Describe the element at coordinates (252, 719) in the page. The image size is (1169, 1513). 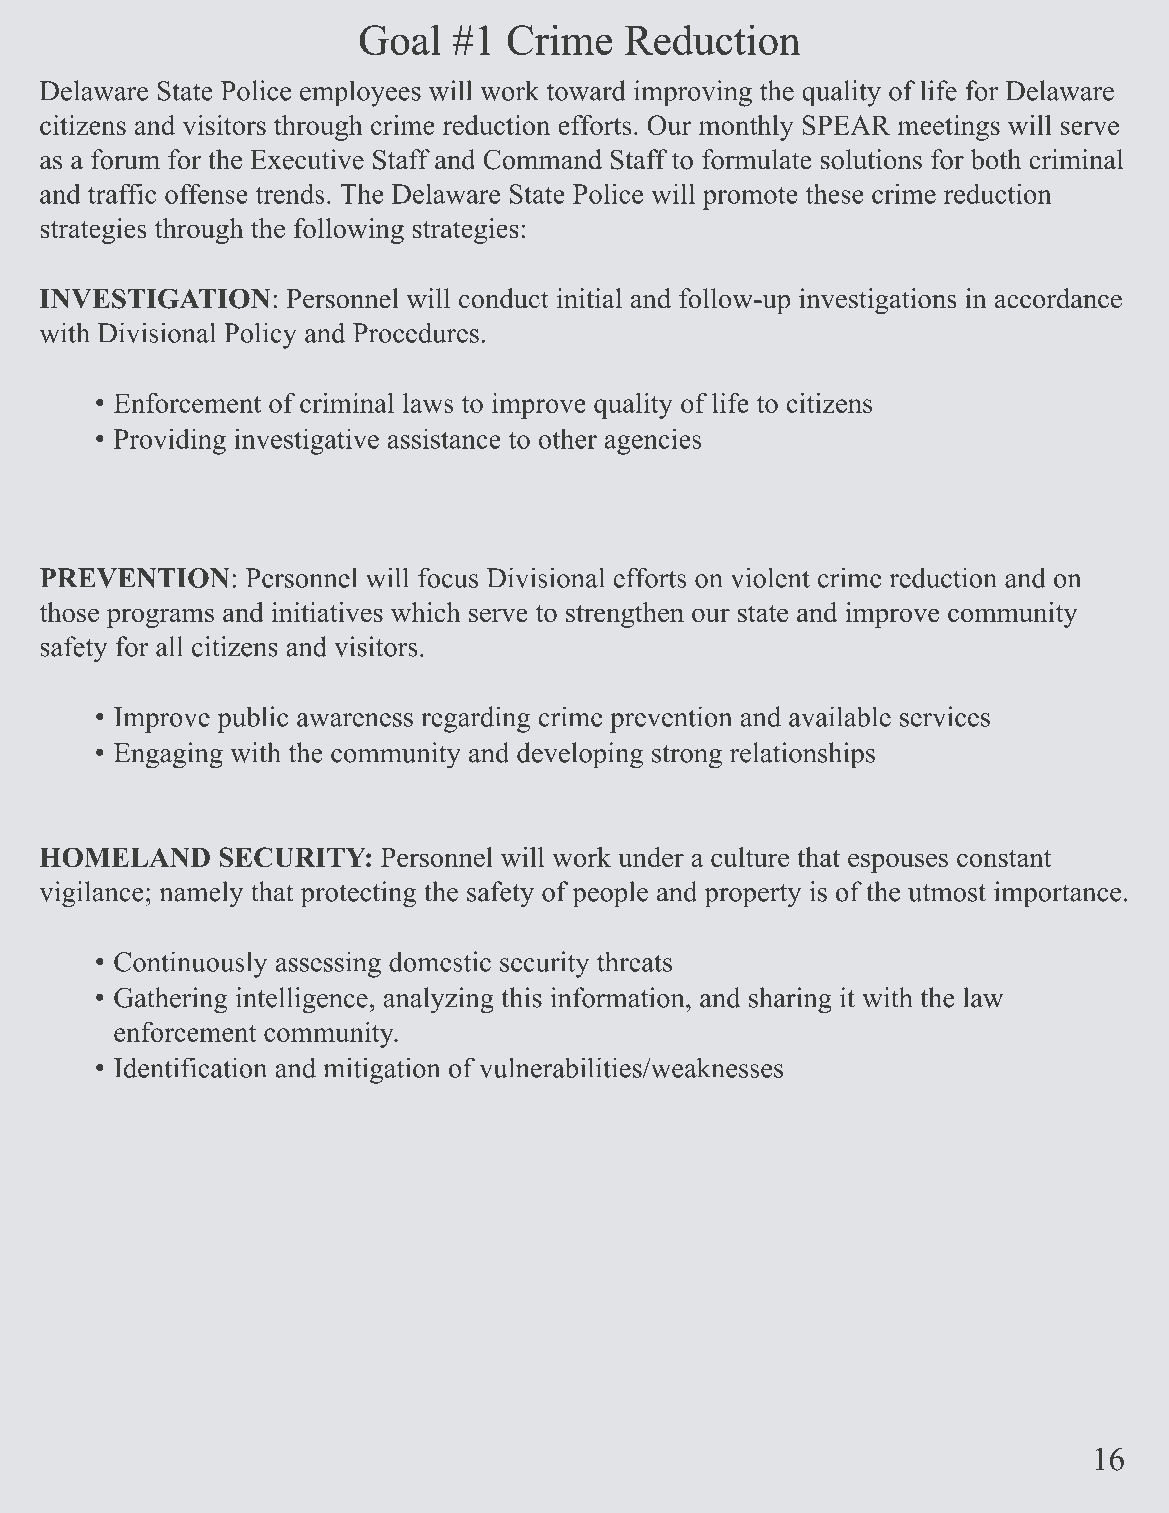
I see `public` at that location.
